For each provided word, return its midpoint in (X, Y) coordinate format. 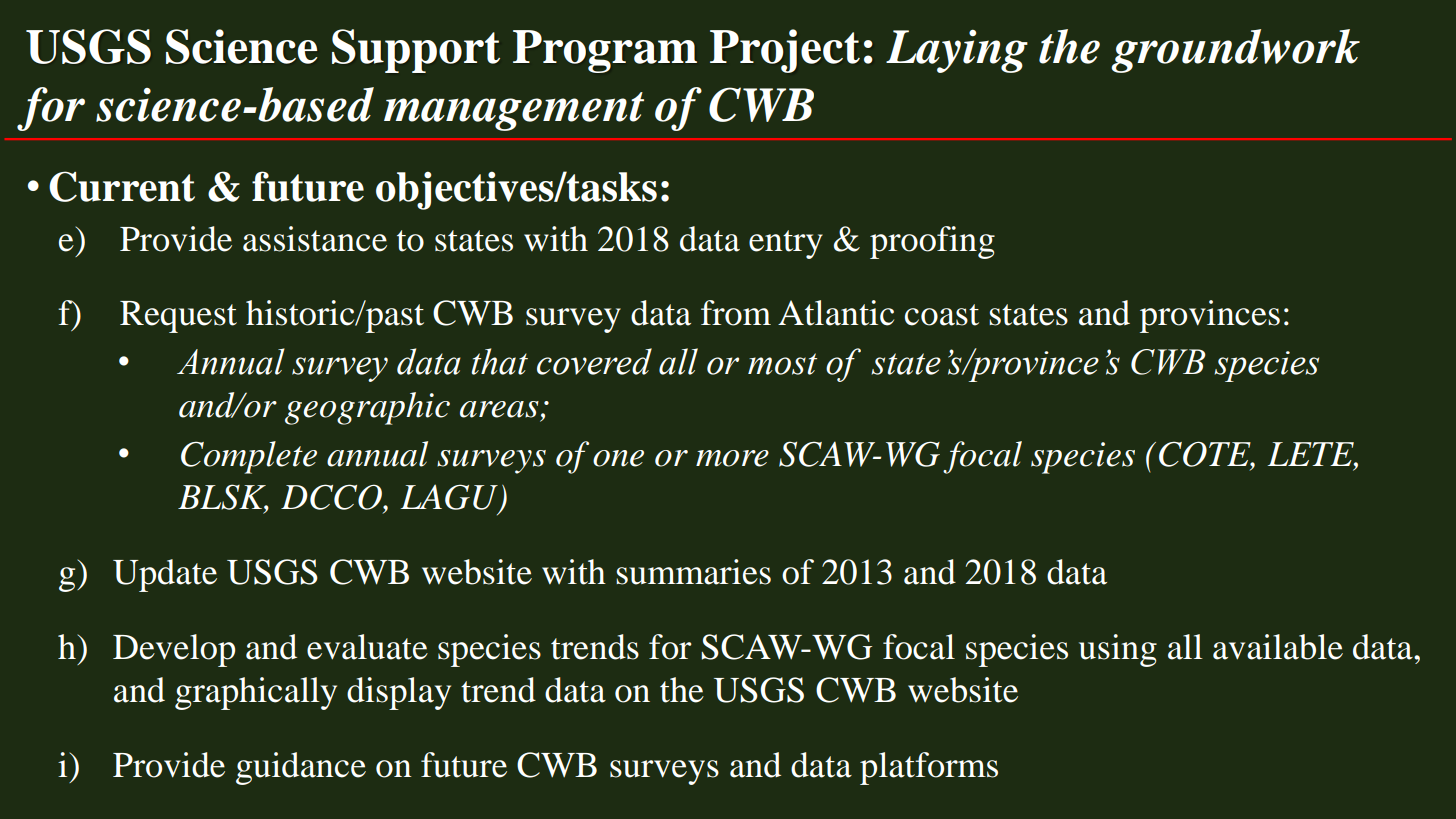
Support (416, 51)
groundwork (1235, 51)
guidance (301, 768)
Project (785, 51)
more (732, 458)
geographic (367, 408)
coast (942, 315)
